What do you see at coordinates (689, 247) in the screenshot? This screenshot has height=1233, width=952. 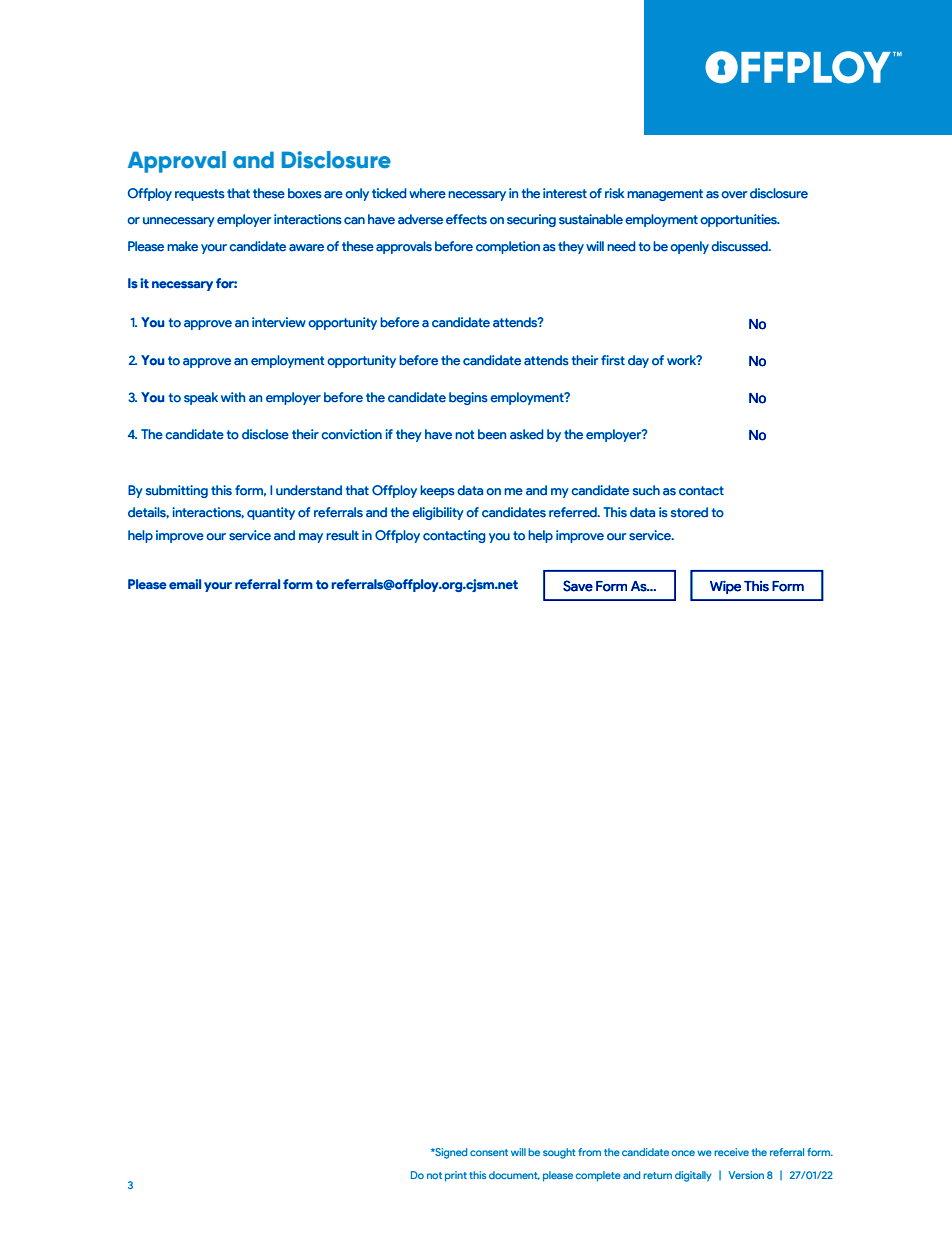 I see `openly` at bounding box center [689, 247].
